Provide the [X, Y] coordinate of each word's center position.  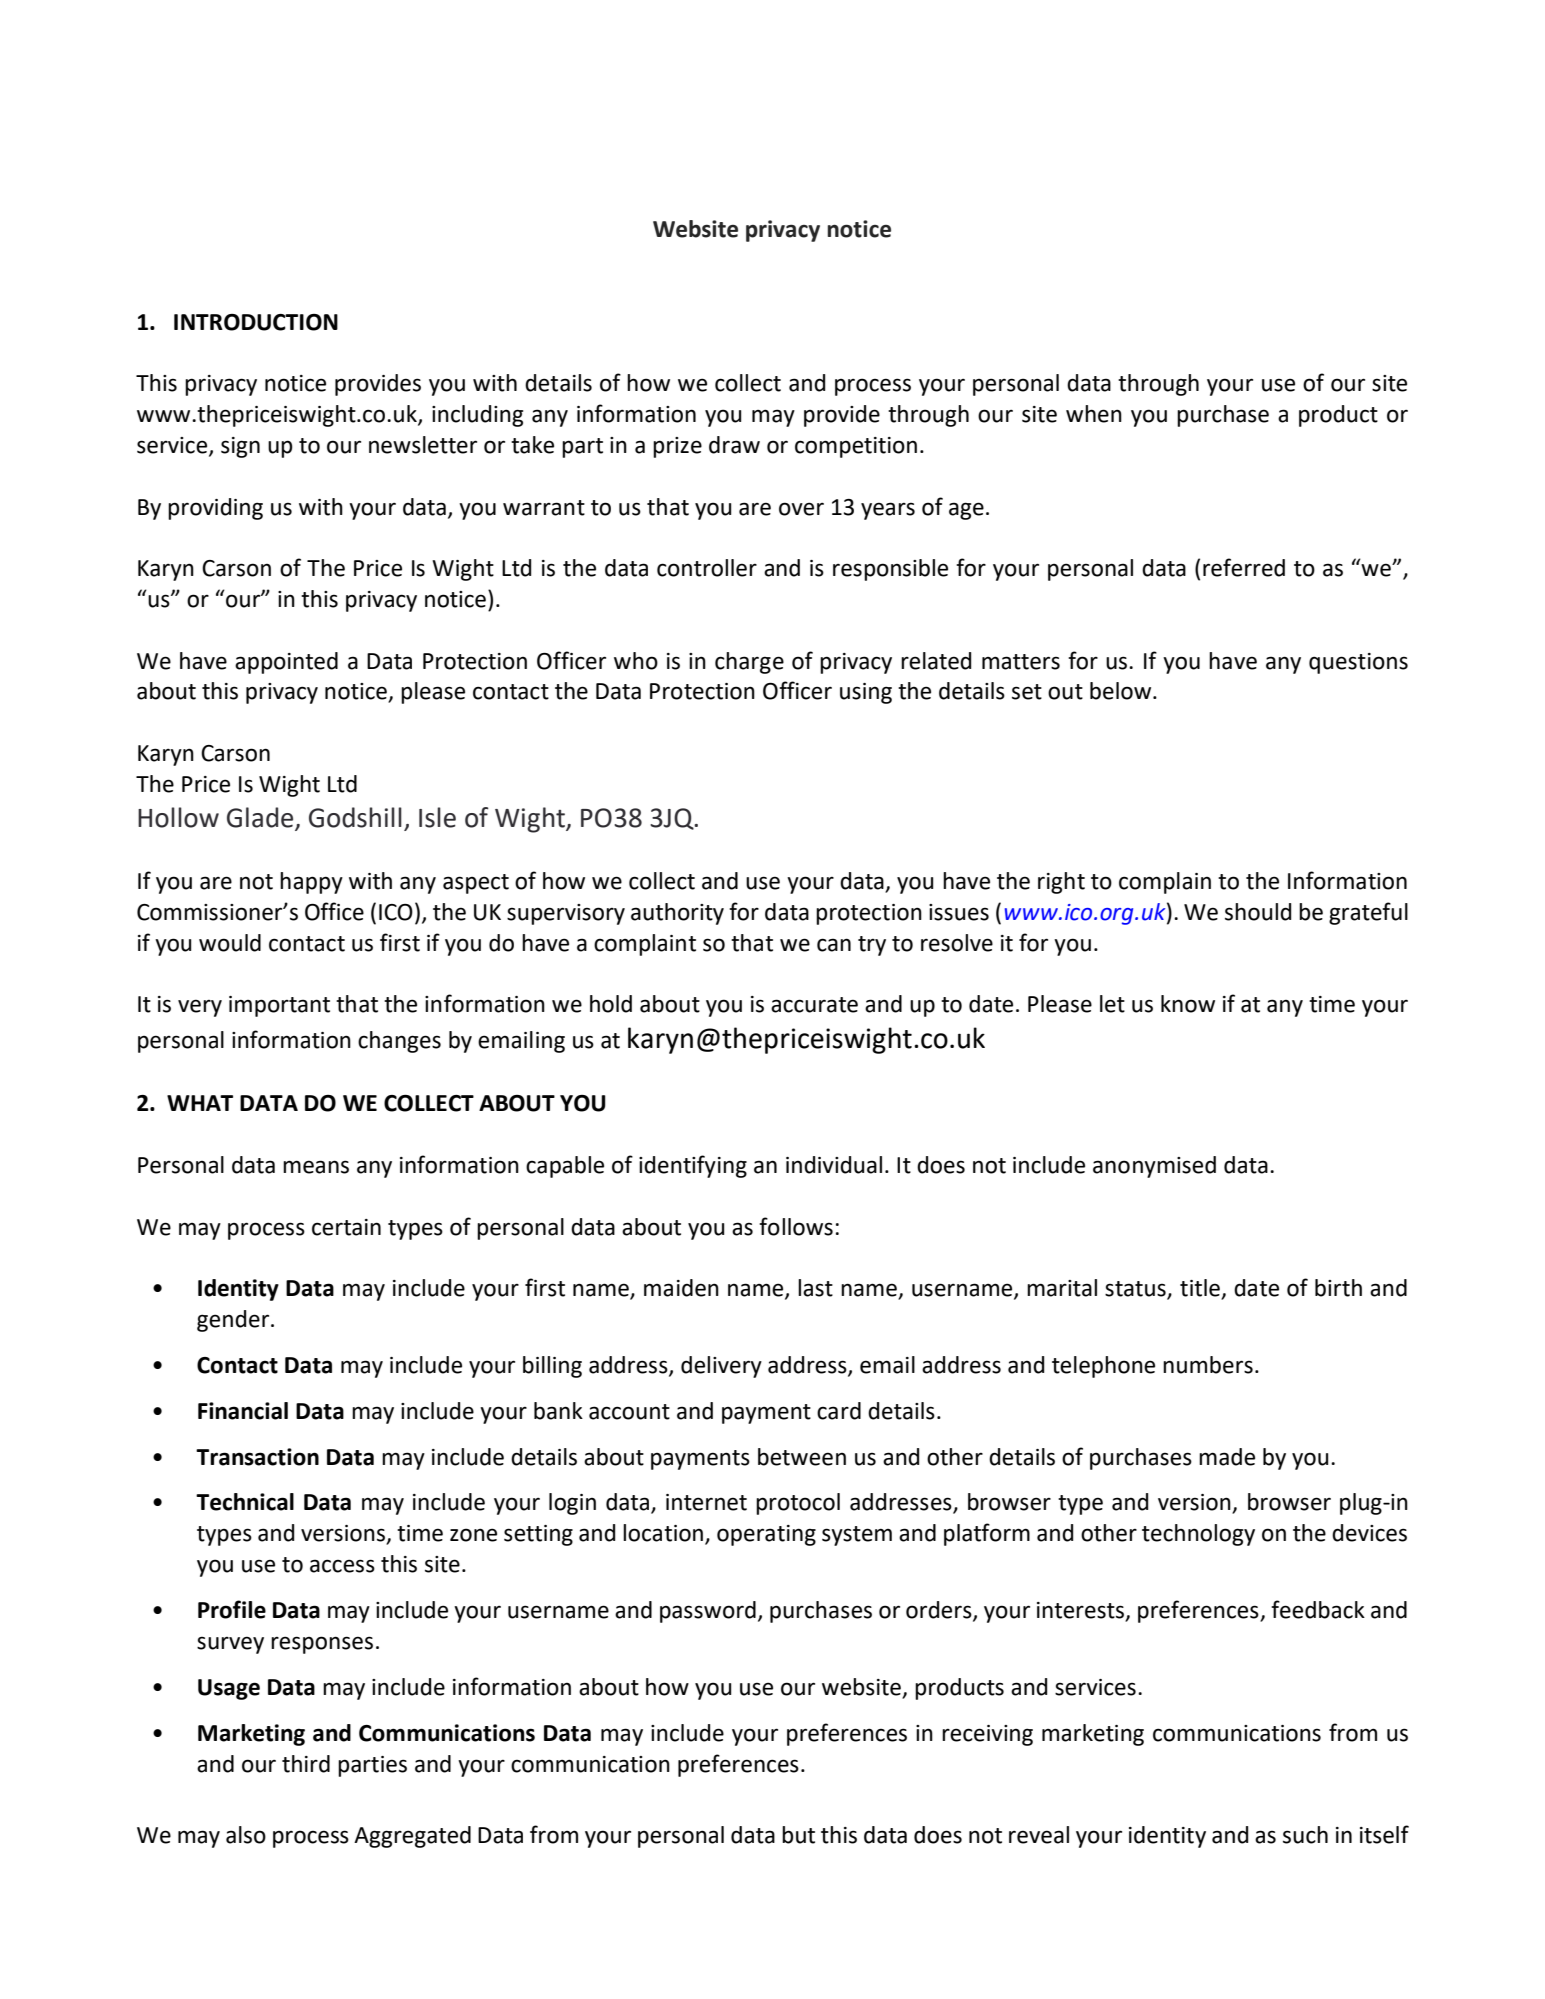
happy [311, 883]
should [1258, 912]
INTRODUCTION [256, 322]
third [306, 1764]
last [815, 1288]
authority [677, 914]
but [798, 1835]
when [1094, 414]
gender [234, 1321]
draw [734, 445]
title [1200, 1288]
